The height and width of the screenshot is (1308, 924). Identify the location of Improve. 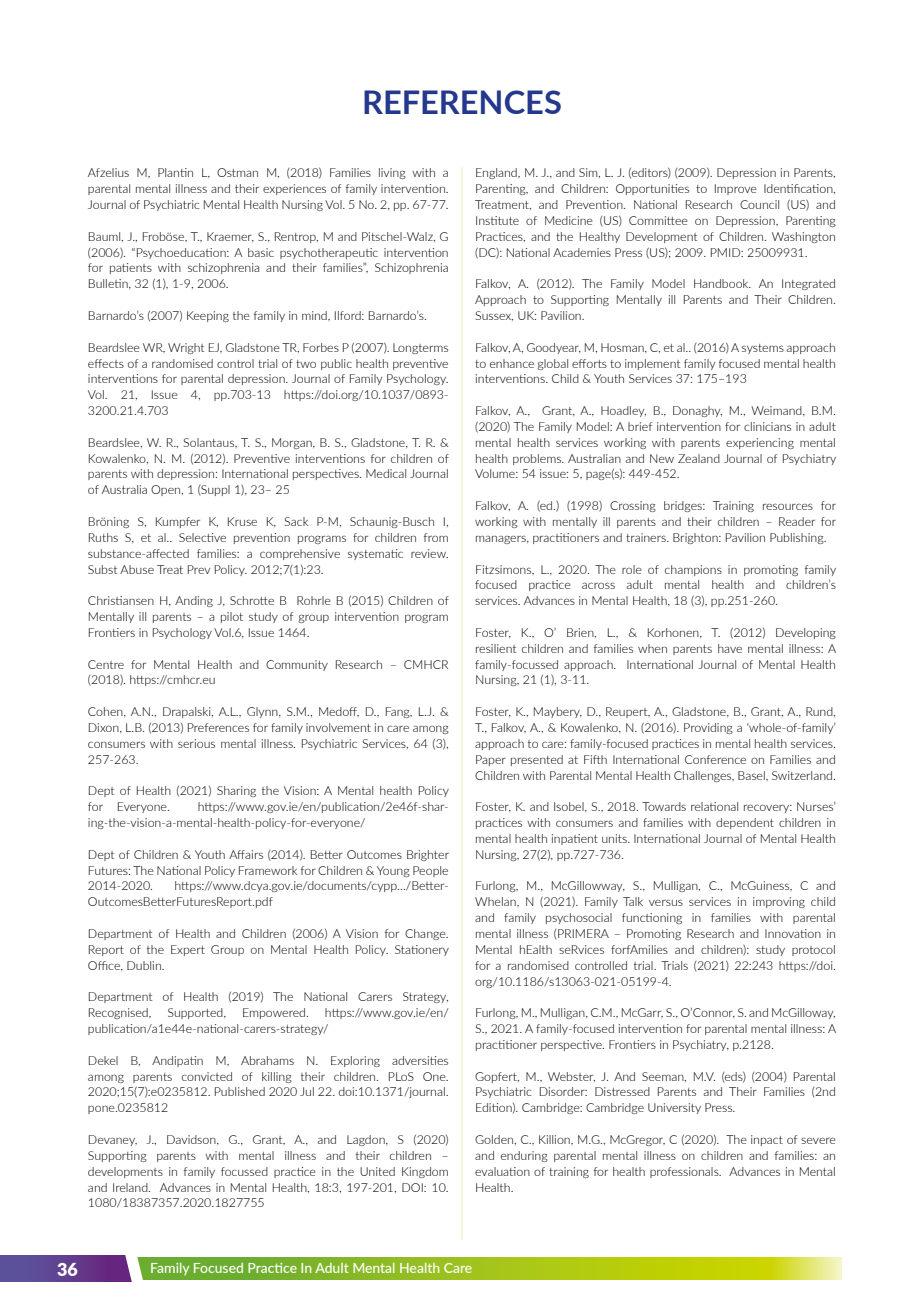
(736, 189).
